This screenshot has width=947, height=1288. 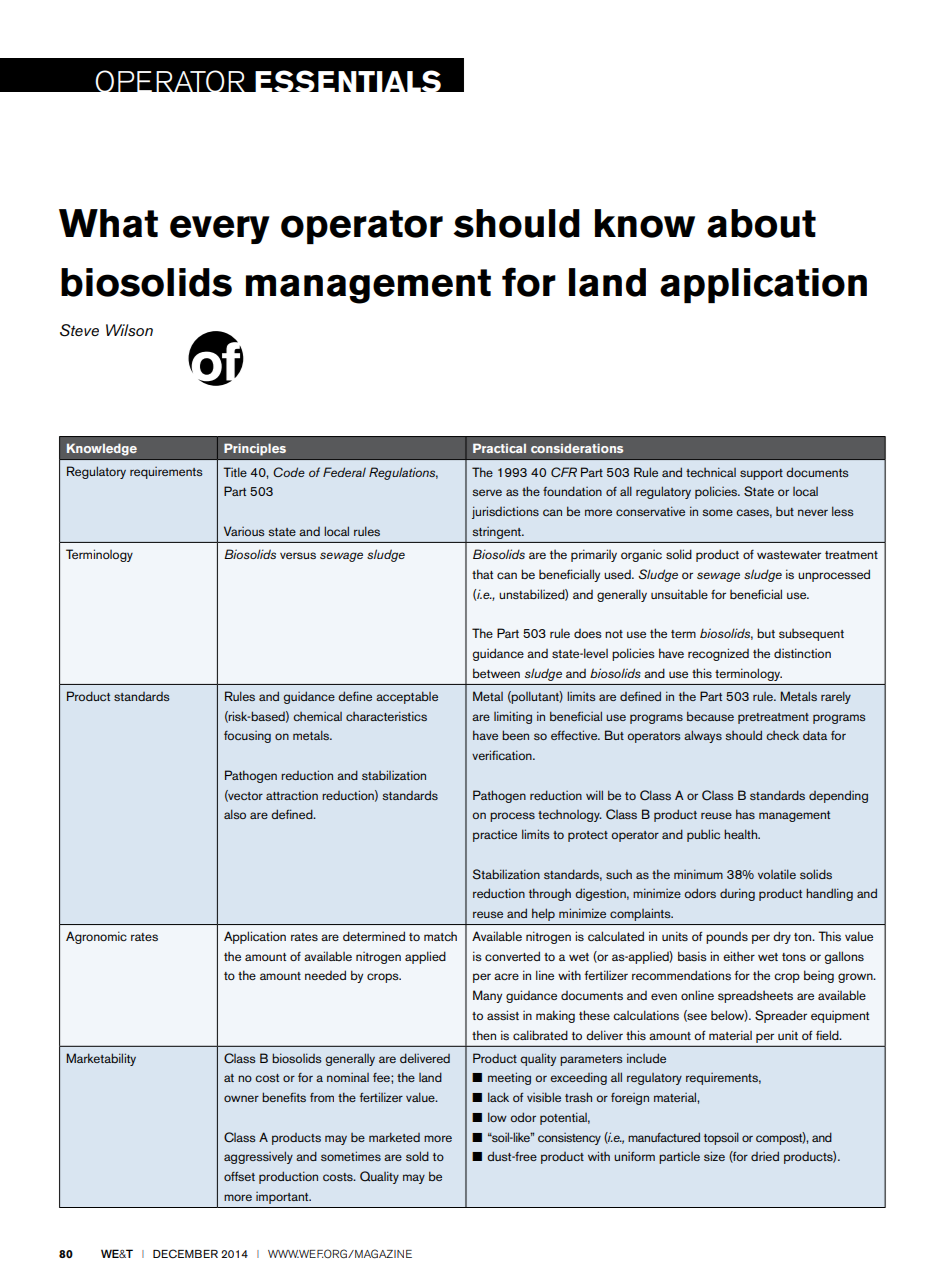 I want to click on about, so click(x=761, y=223).
